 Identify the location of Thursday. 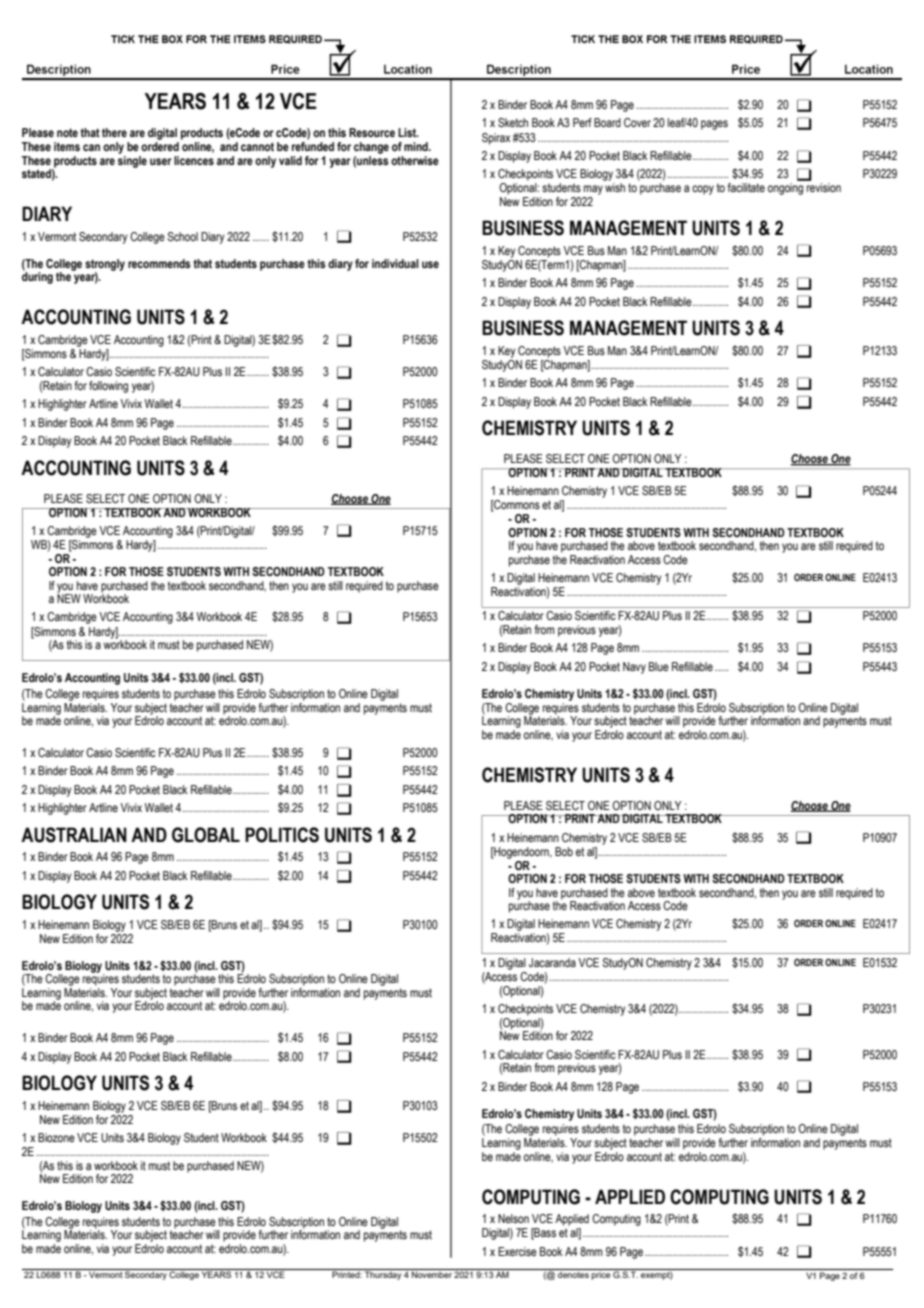
(383, 1274).
